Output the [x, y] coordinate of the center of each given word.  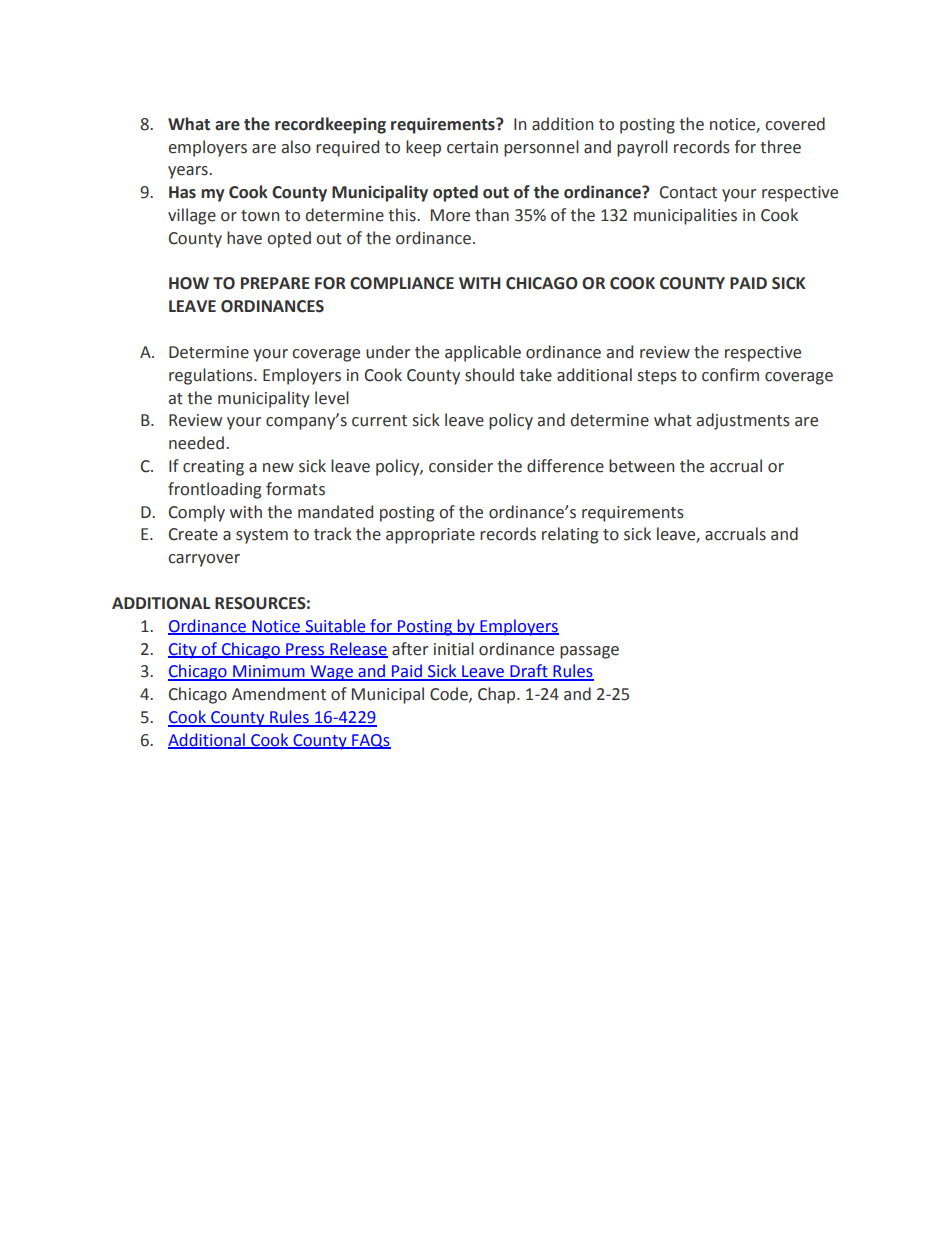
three [780, 147]
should [489, 375]
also [296, 147]
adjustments [743, 421]
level [332, 398]
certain [472, 147]
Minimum [269, 672]
